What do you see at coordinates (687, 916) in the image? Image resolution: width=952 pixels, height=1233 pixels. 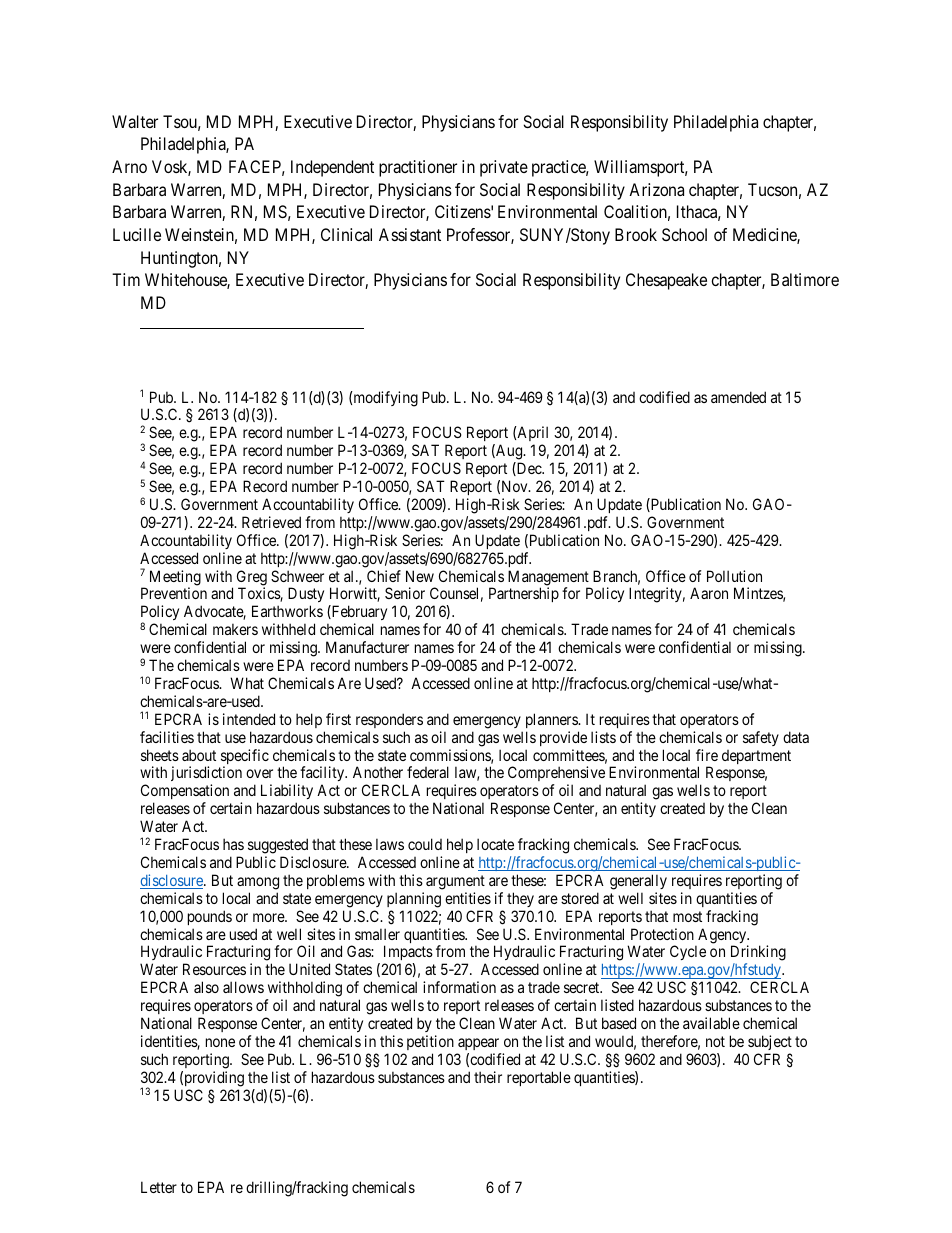 I see `most` at bounding box center [687, 916].
